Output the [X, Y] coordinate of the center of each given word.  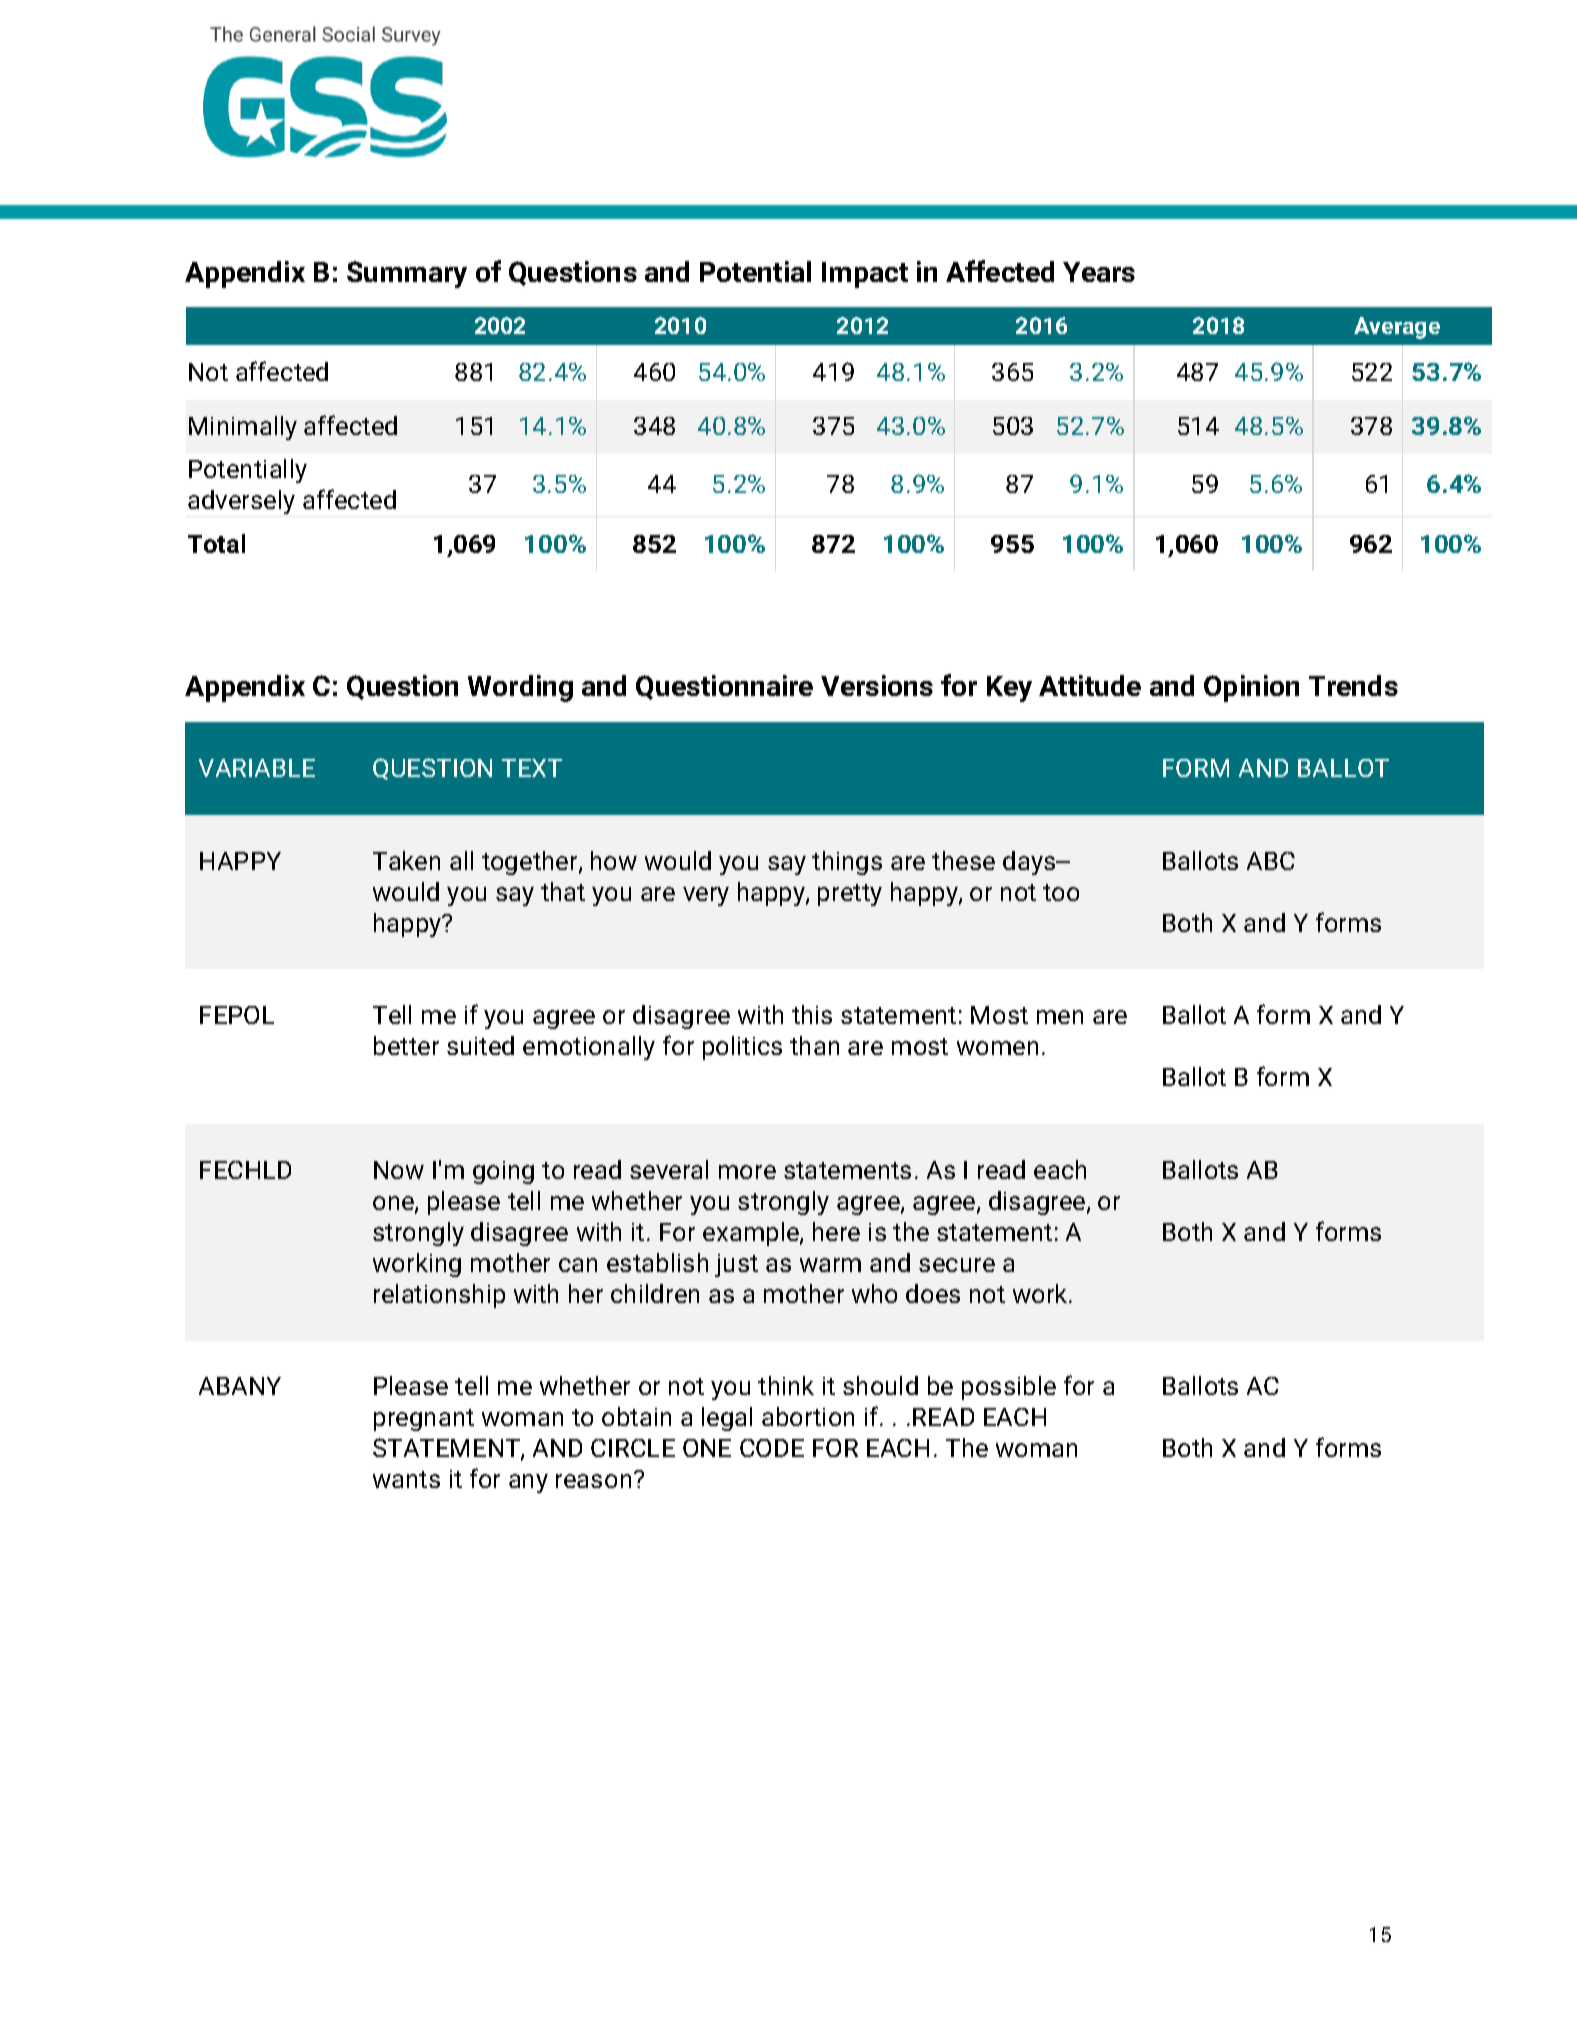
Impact [865, 275]
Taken [406, 860]
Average [1397, 328]
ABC [1271, 861]
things [847, 863]
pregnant [424, 1420]
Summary [407, 274]
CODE [772, 1448]
